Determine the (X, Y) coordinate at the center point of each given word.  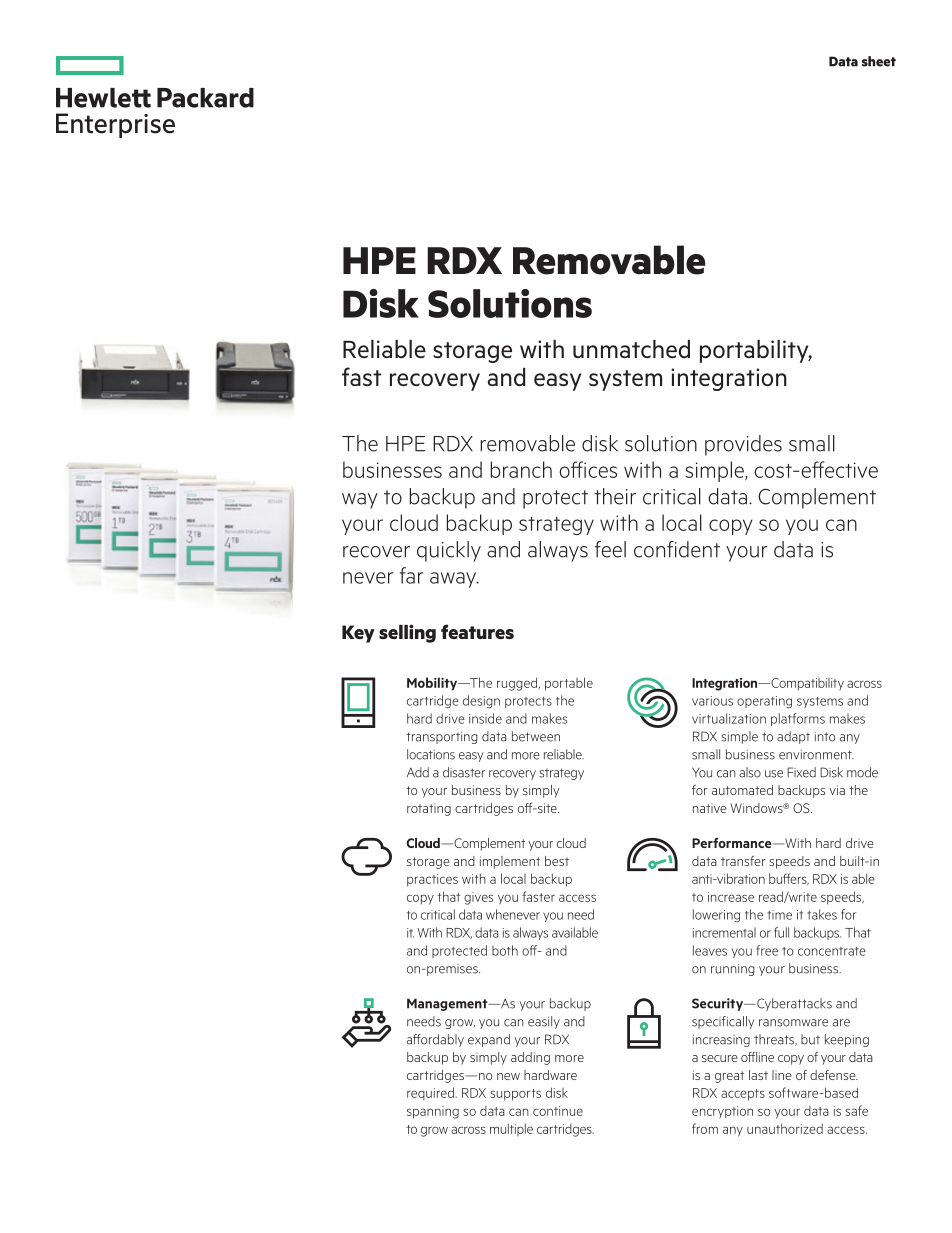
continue (558, 1111)
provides (743, 445)
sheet (879, 61)
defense (834, 1075)
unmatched (631, 349)
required (431, 1093)
